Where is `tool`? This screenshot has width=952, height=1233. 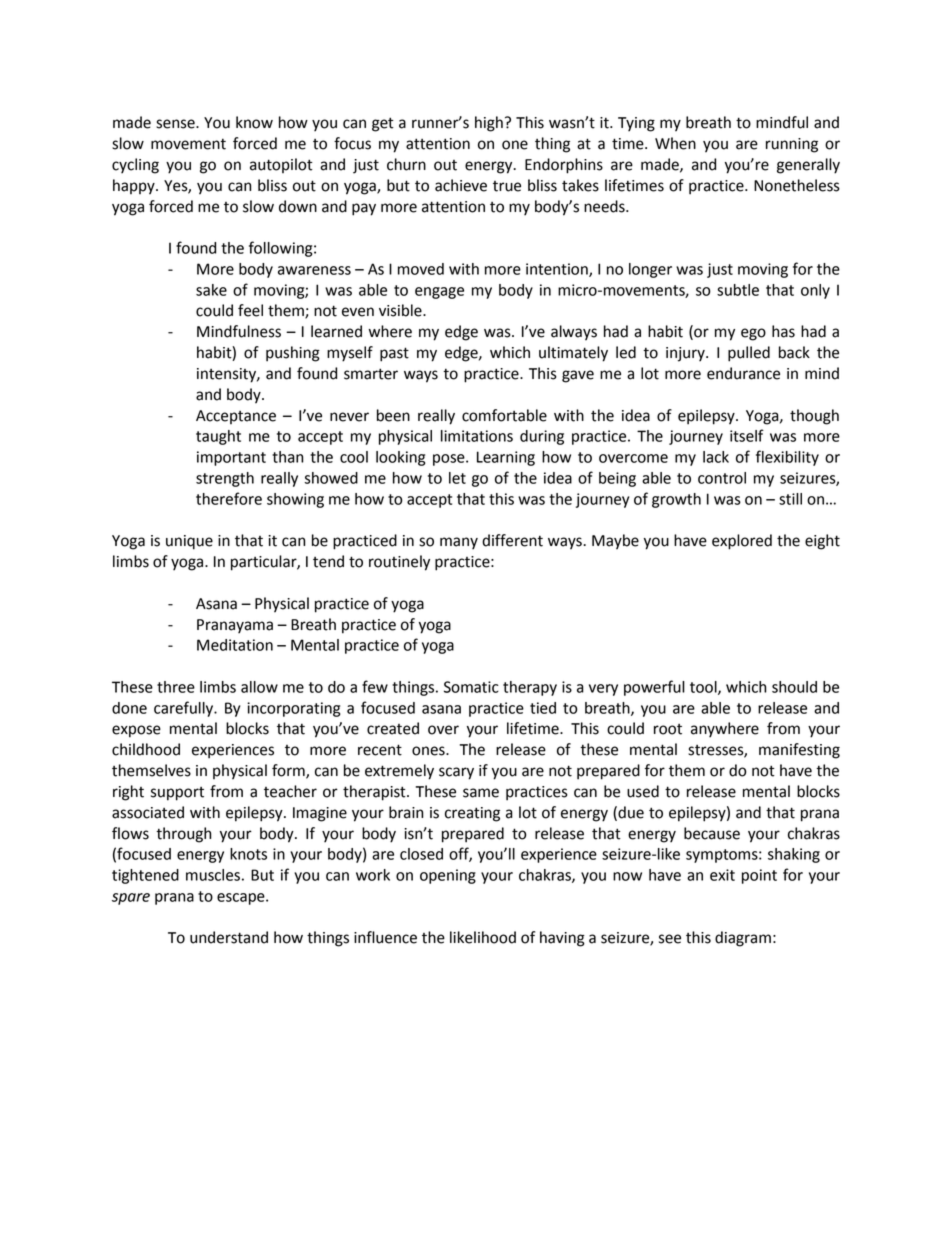 tool is located at coordinates (704, 688).
